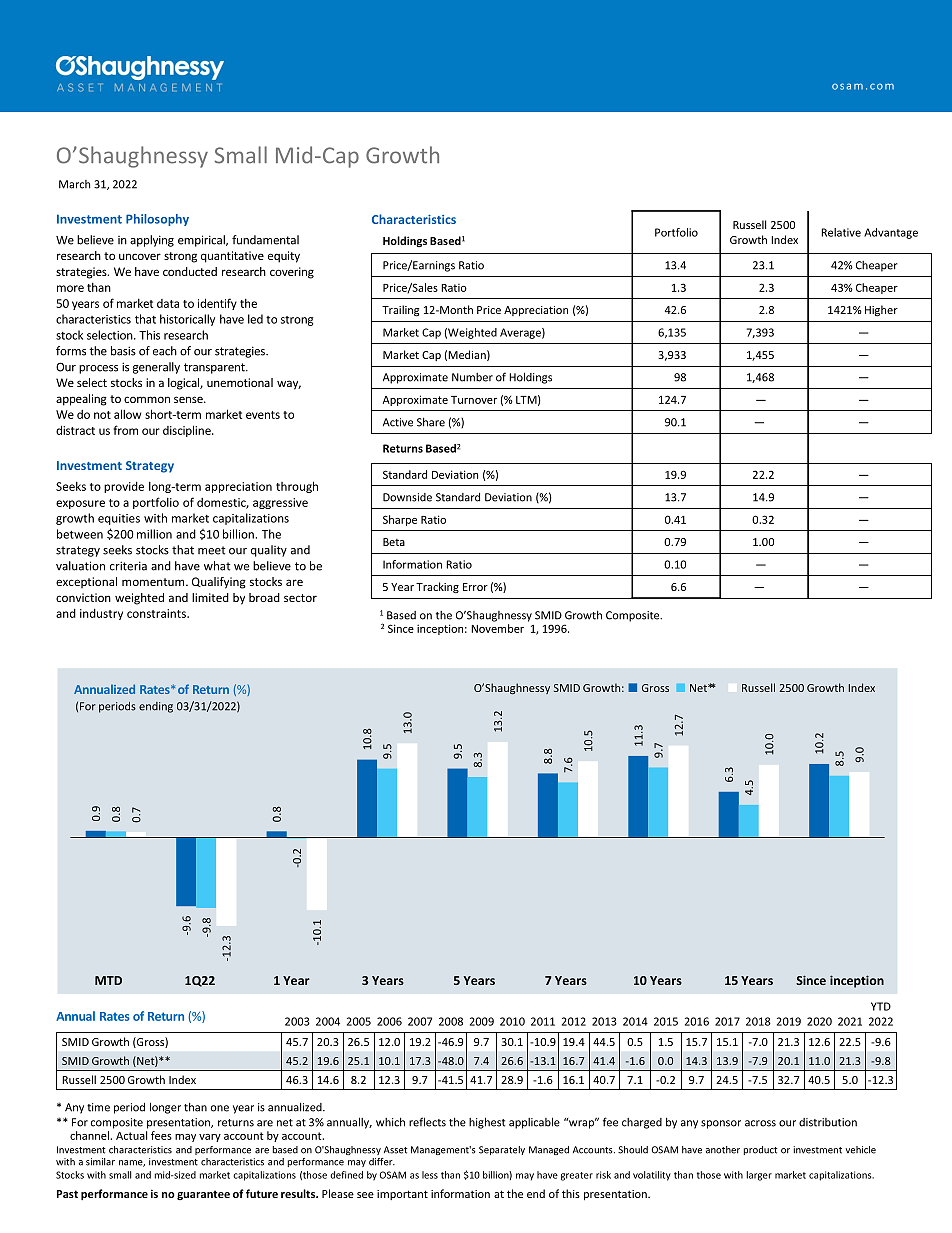 Image resolution: width=952 pixels, height=1233 pixels. What do you see at coordinates (881, 1006) in the document?
I see `YTD` at bounding box center [881, 1006].
